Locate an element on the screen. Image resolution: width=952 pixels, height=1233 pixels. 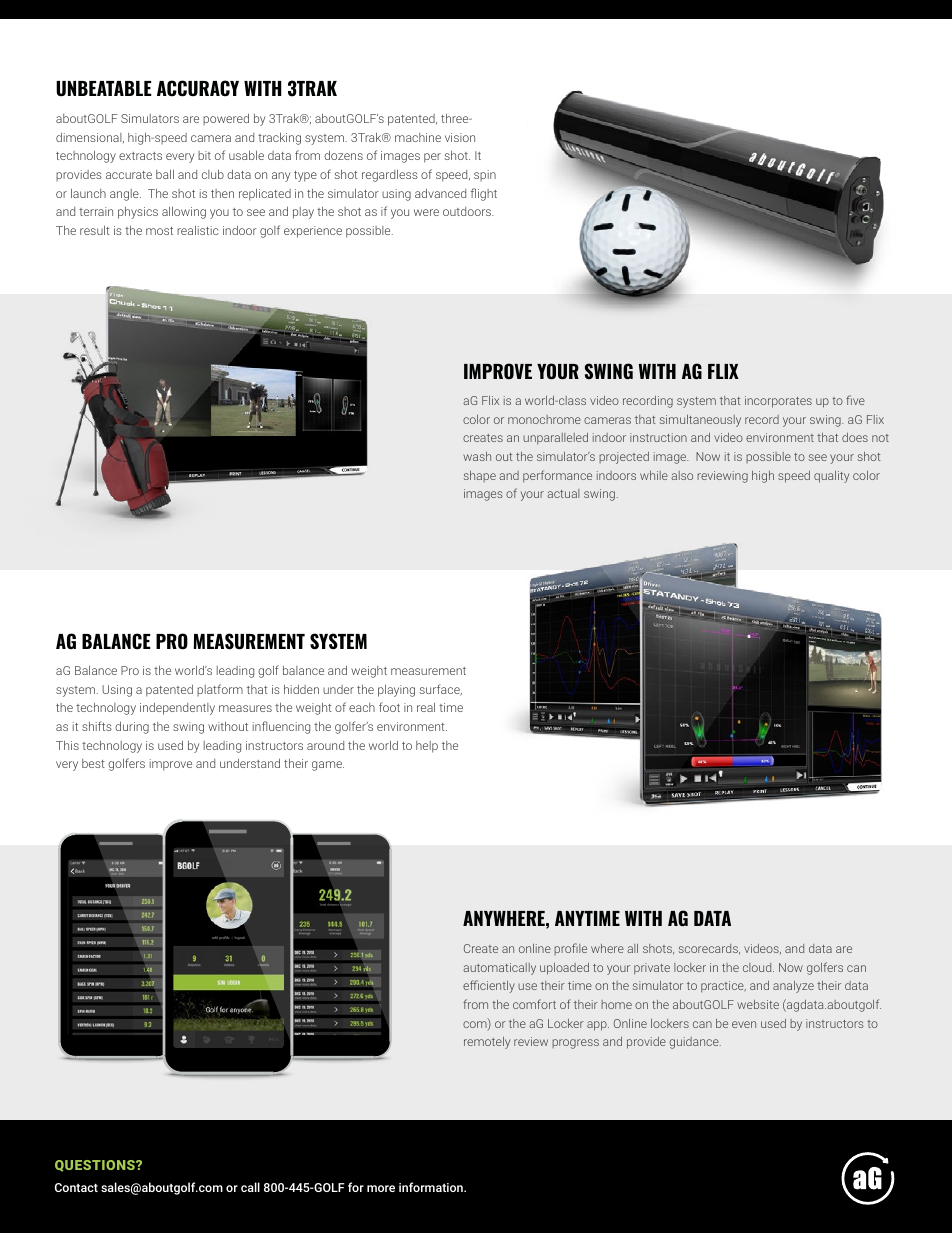
spin is located at coordinates (485, 175).
